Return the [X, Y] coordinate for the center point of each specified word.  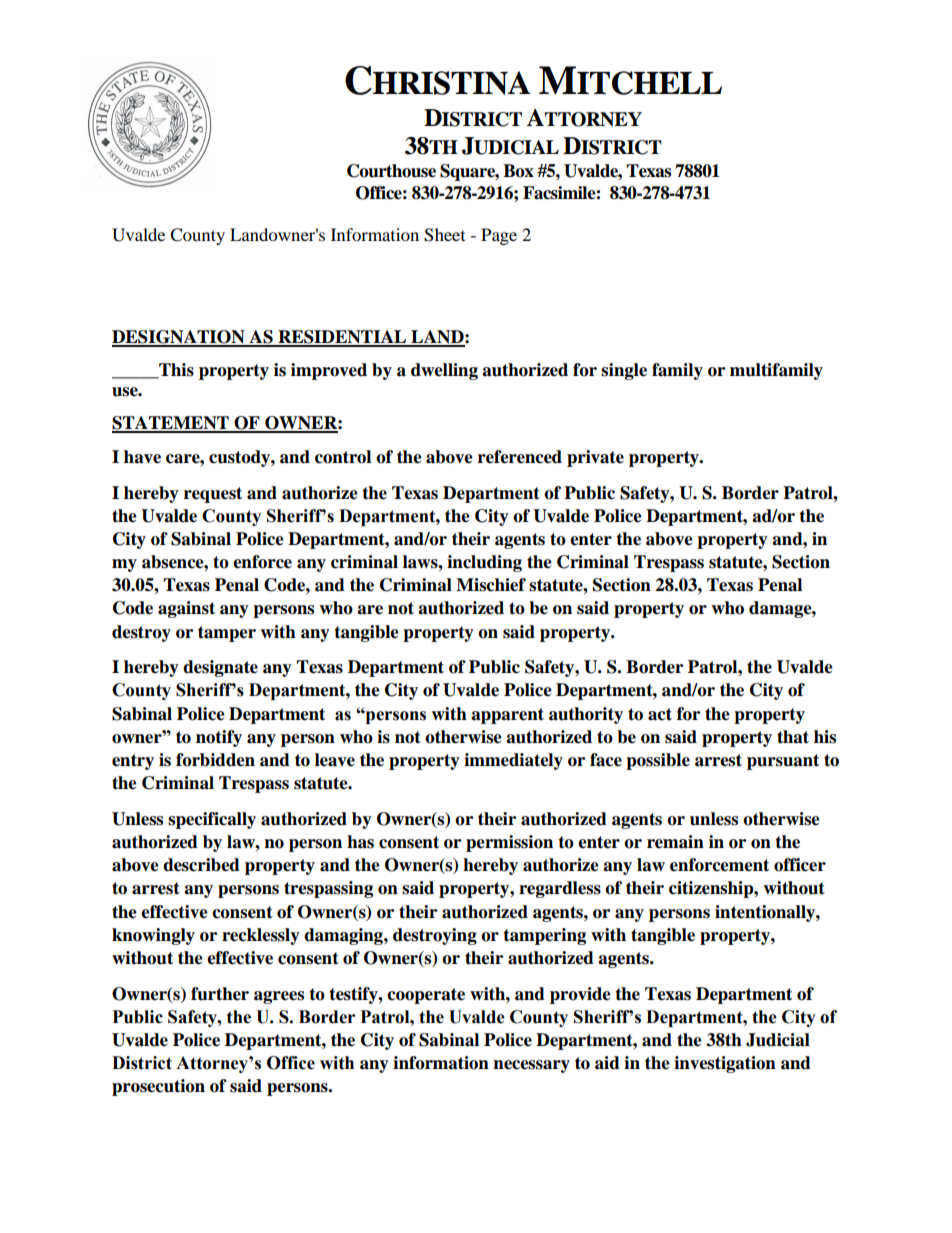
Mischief [491, 585]
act [660, 714]
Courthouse [391, 171]
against [186, 609]
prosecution [158, 1087]
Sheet [444, 235]
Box [518, 171]
